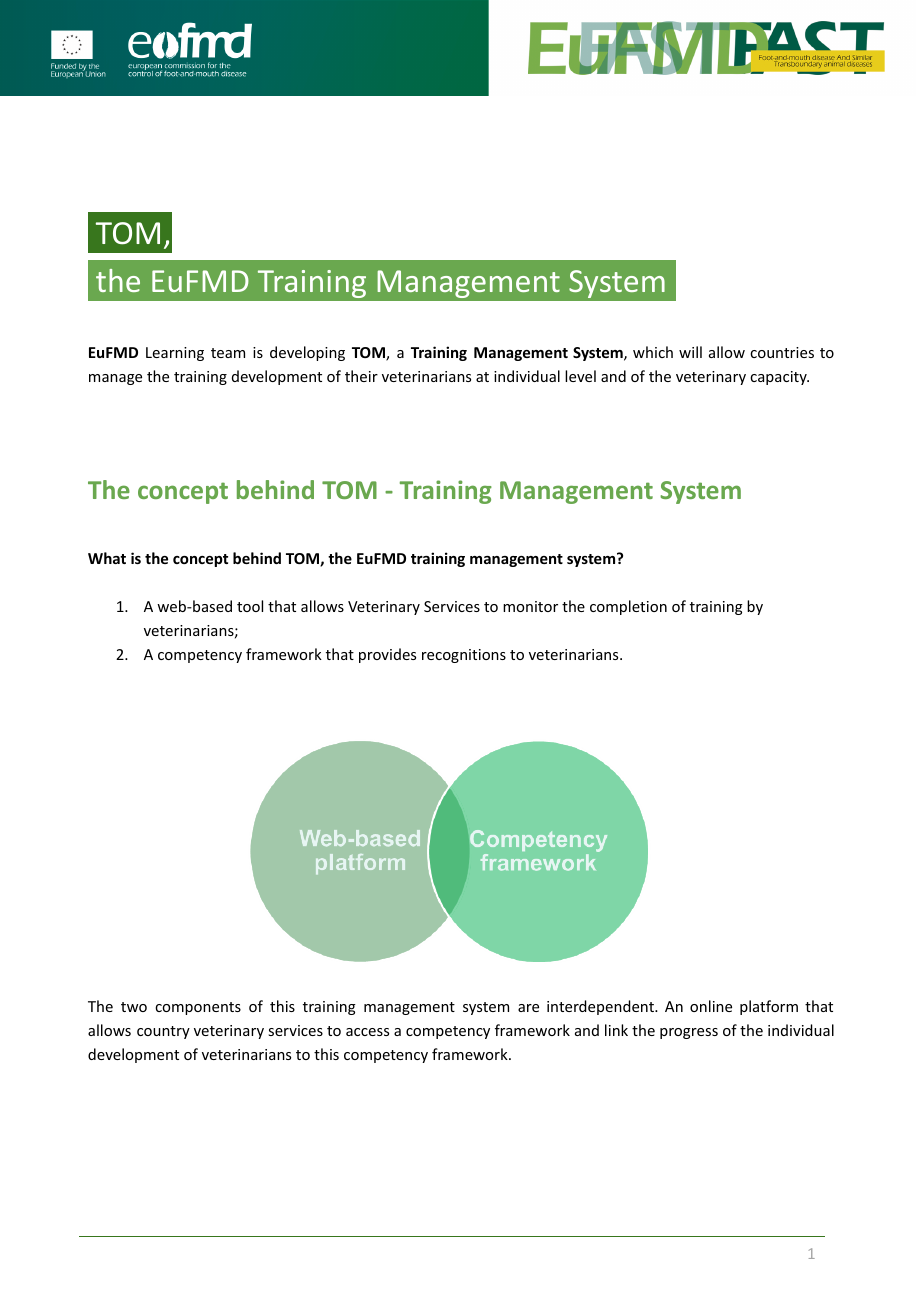 The height and width of the screenshot is (1307, 924). What do you see at coordinates (250, 606) in the screenshot?
I see `tool` at bounding box center [250, 606].
